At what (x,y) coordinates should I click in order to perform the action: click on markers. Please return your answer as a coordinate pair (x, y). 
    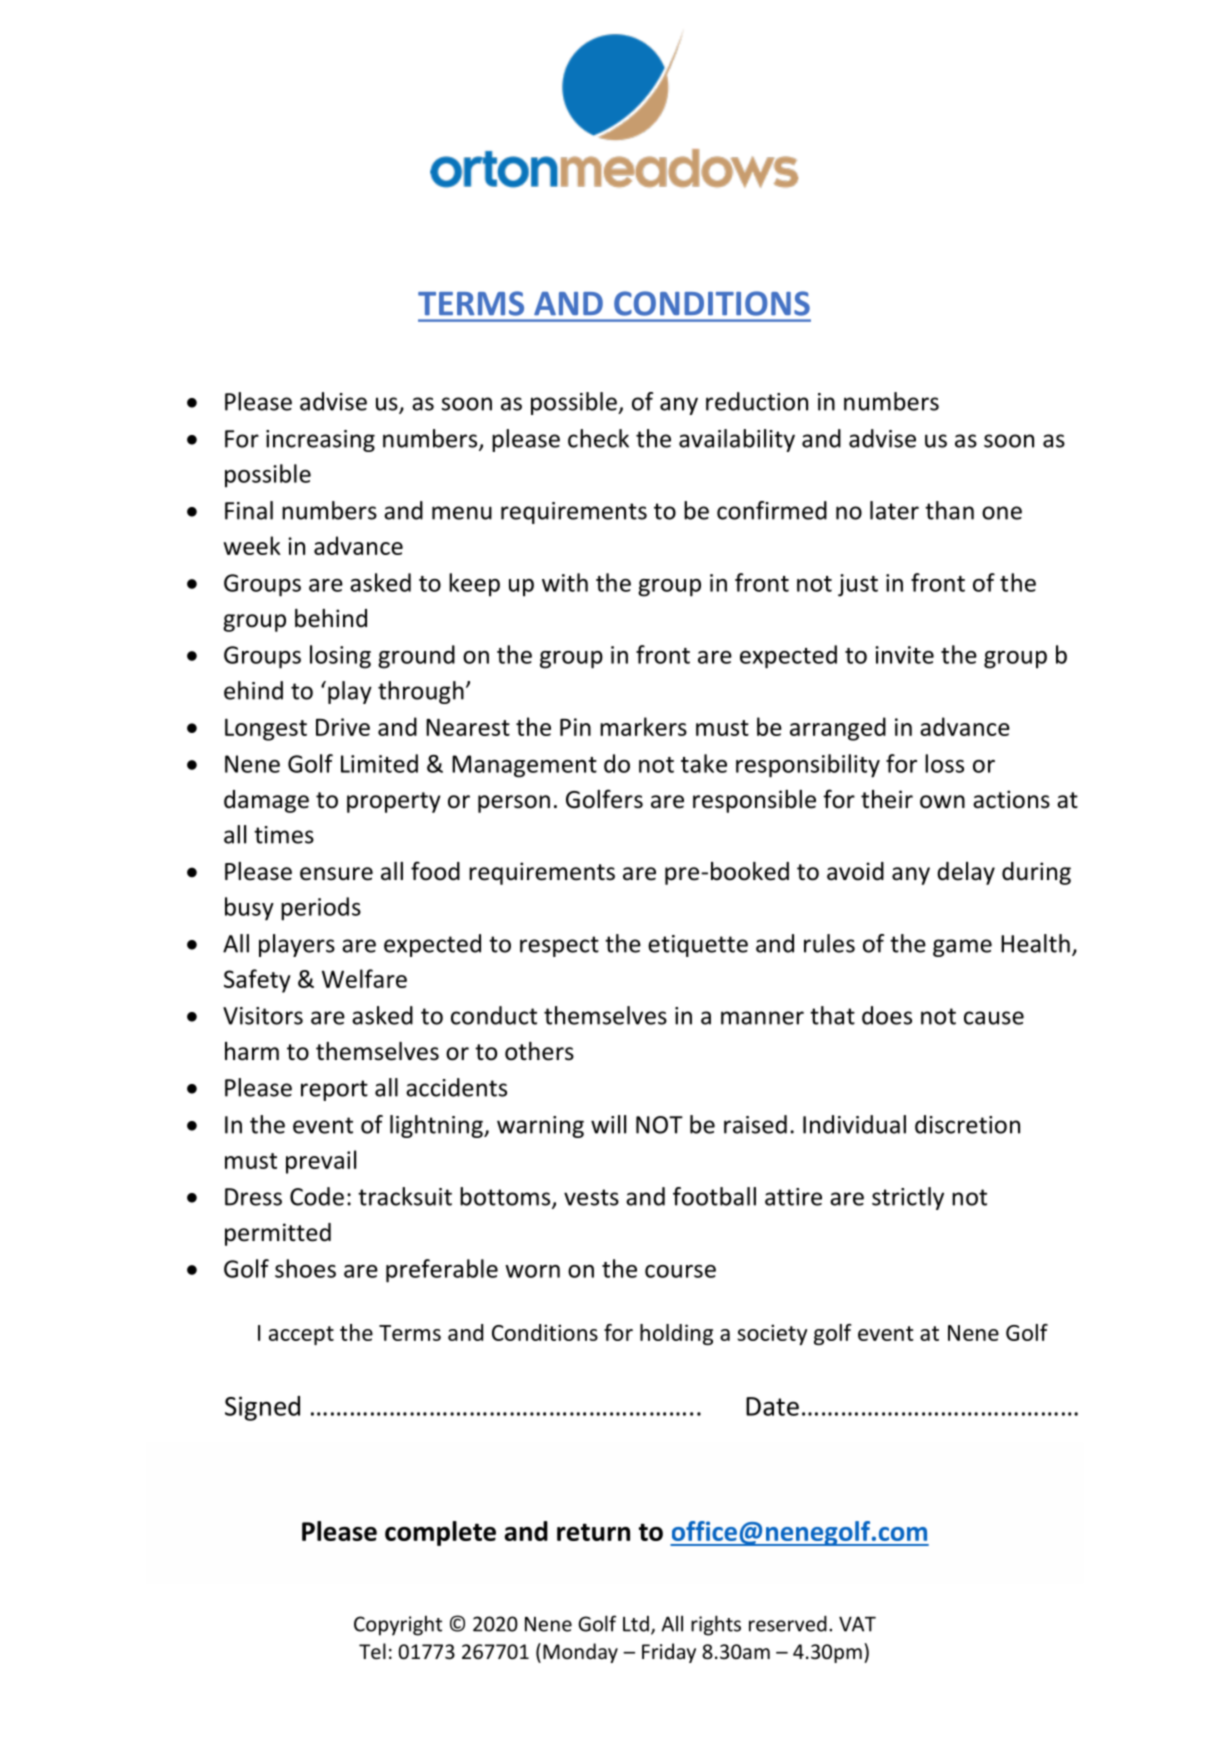
    Looking at the image, I should click on (643, 726).
